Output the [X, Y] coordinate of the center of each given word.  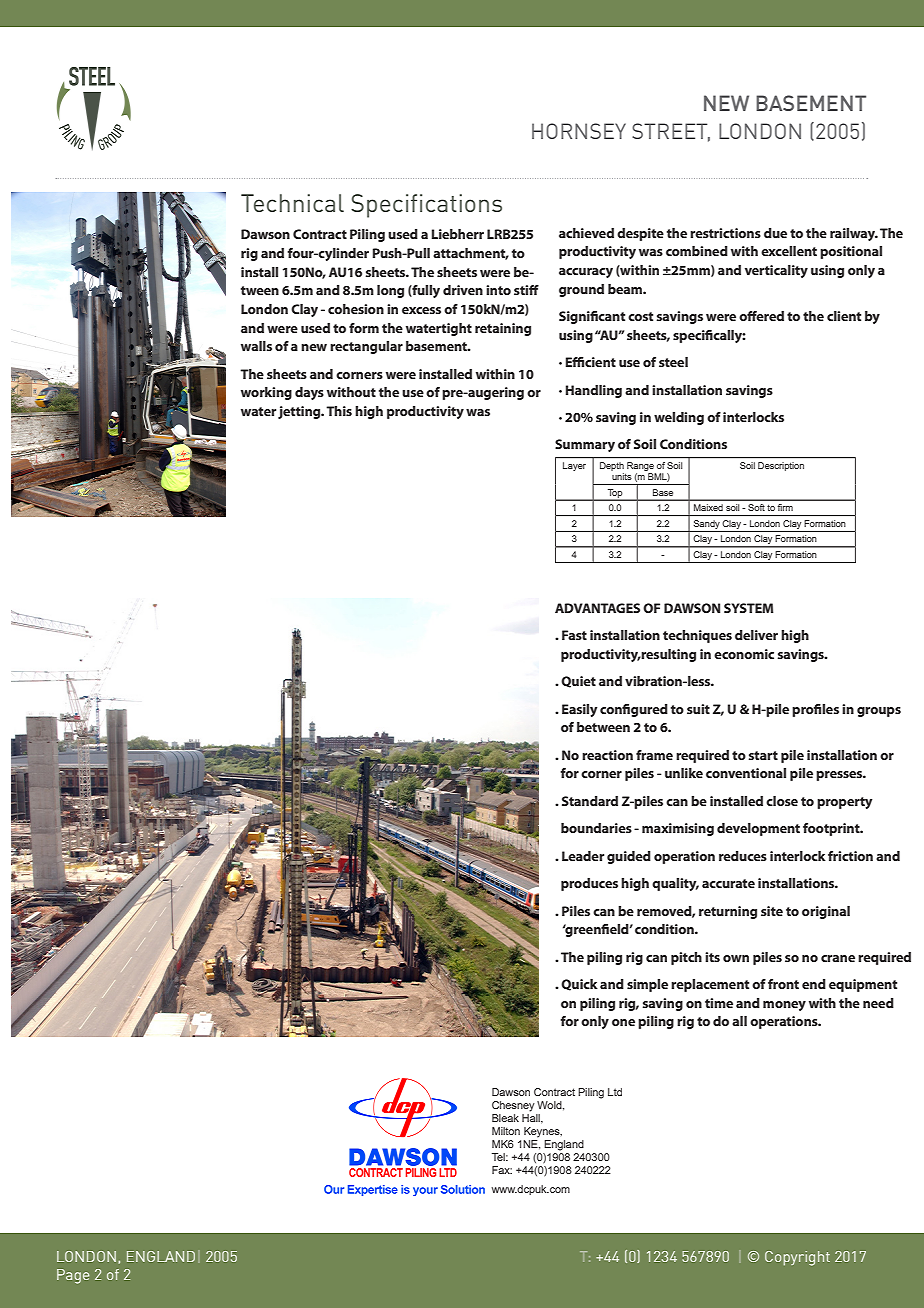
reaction [607, 755]
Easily [579, 710]
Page [73, 1276]
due [775, 233]
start [763, 755]
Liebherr [458, 234]
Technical [292, 203]
